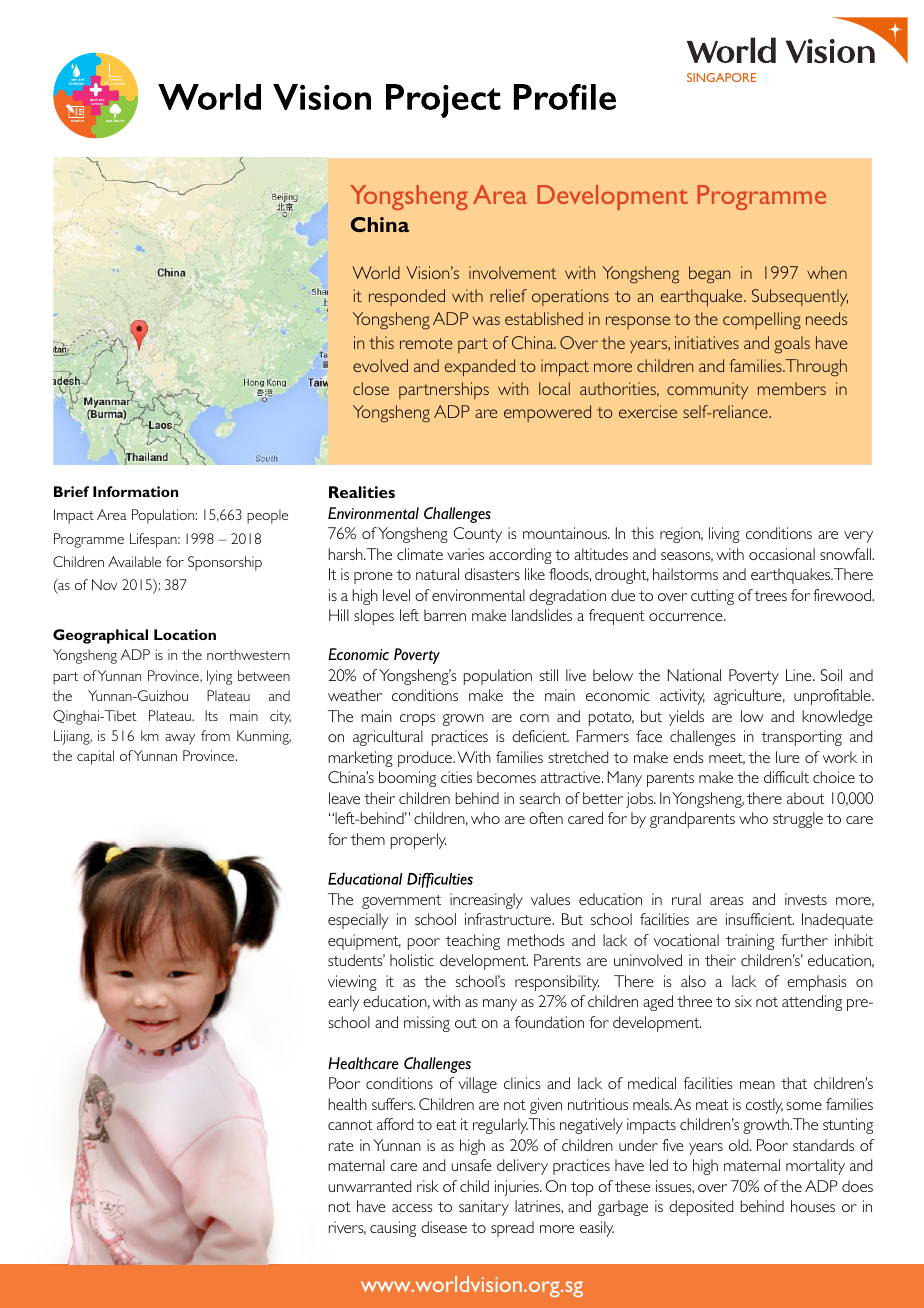 This screenshot has width=924, height=1308. What do you see at coordinates (800, 675) in the screenshot?
I see `Line` at bounding box center [800, 675].
